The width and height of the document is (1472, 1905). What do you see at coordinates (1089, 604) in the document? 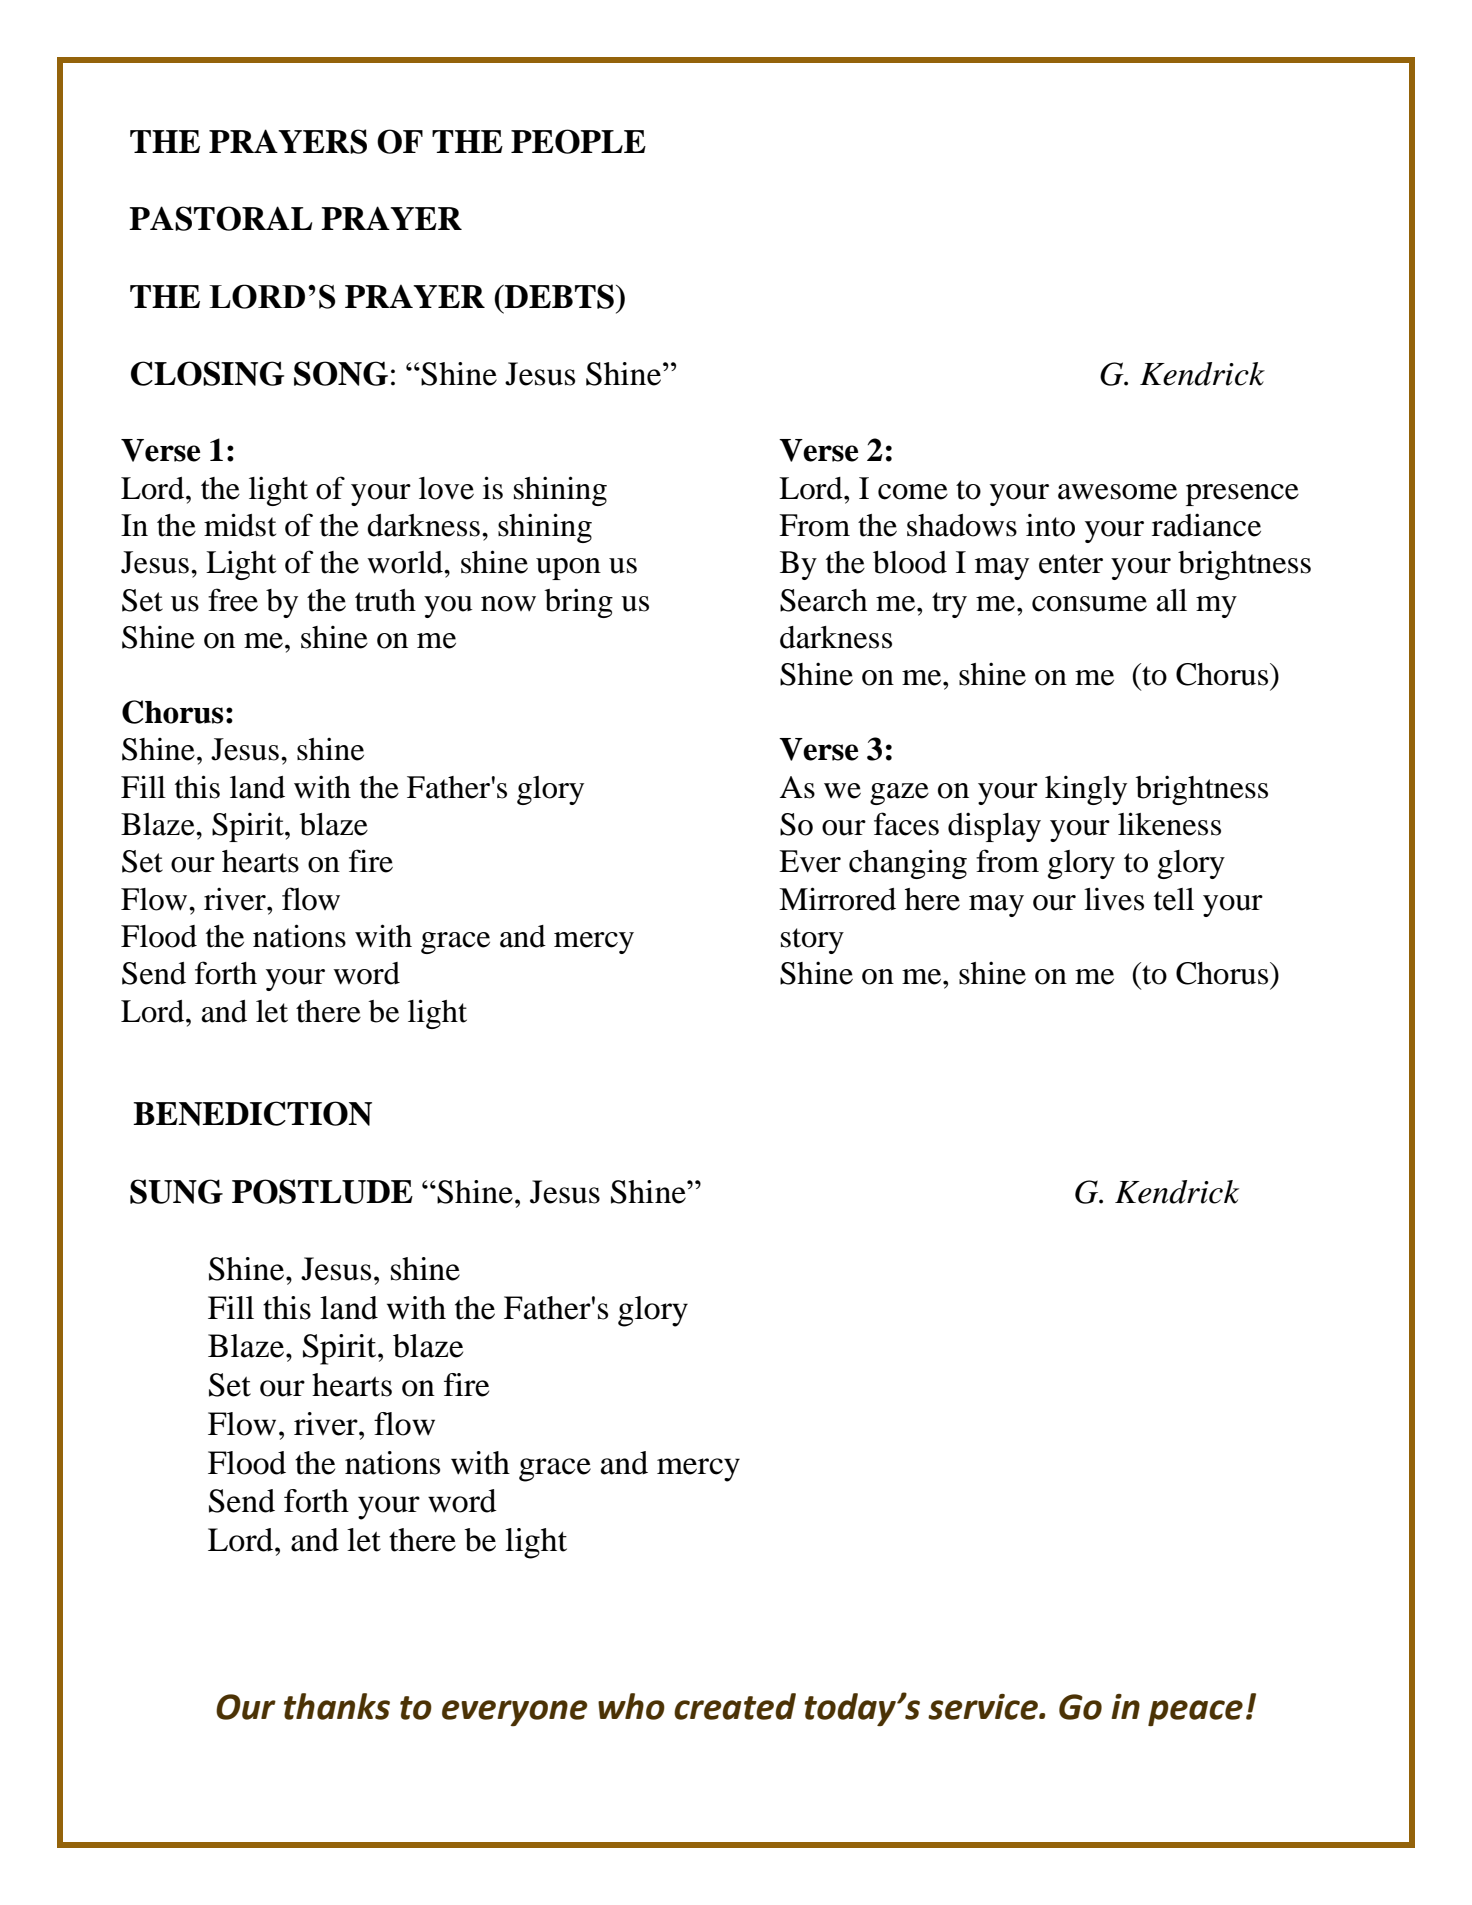
I see `consume` at bounding box center [1089, 604].
